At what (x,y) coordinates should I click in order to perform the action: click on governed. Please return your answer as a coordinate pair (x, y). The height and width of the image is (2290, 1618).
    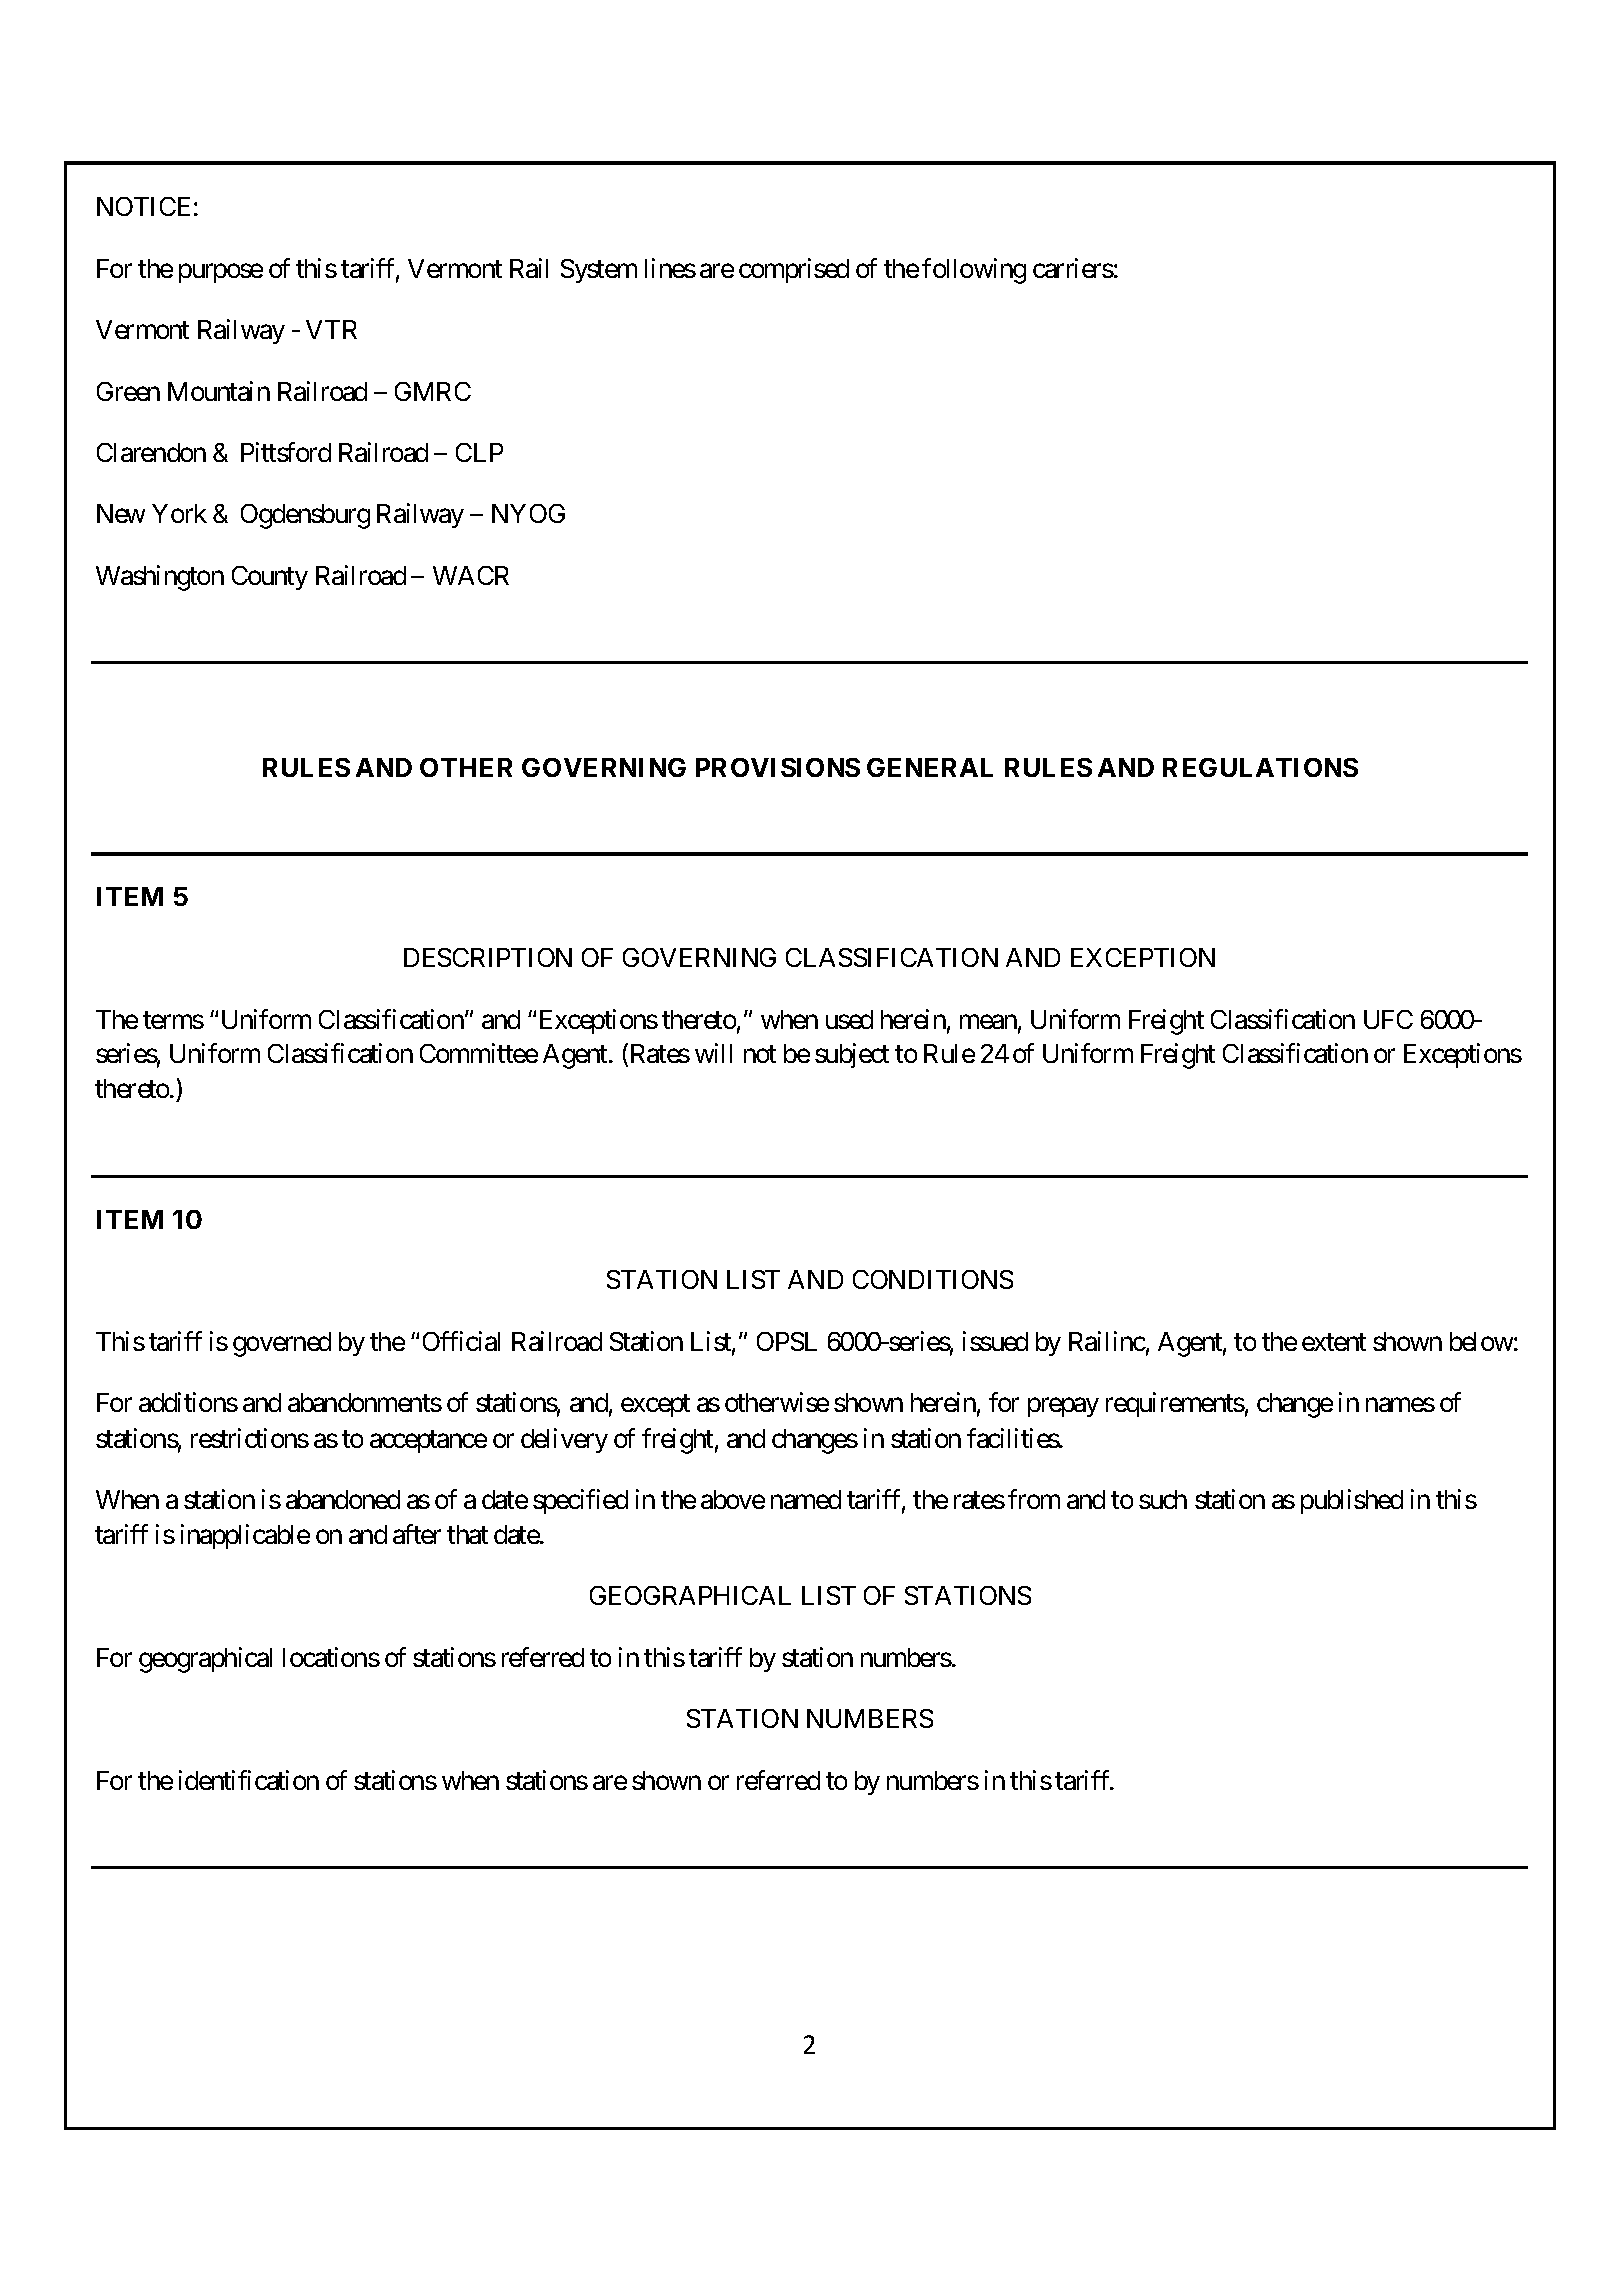
    Looking at the image, I should click on (282, 1344).
